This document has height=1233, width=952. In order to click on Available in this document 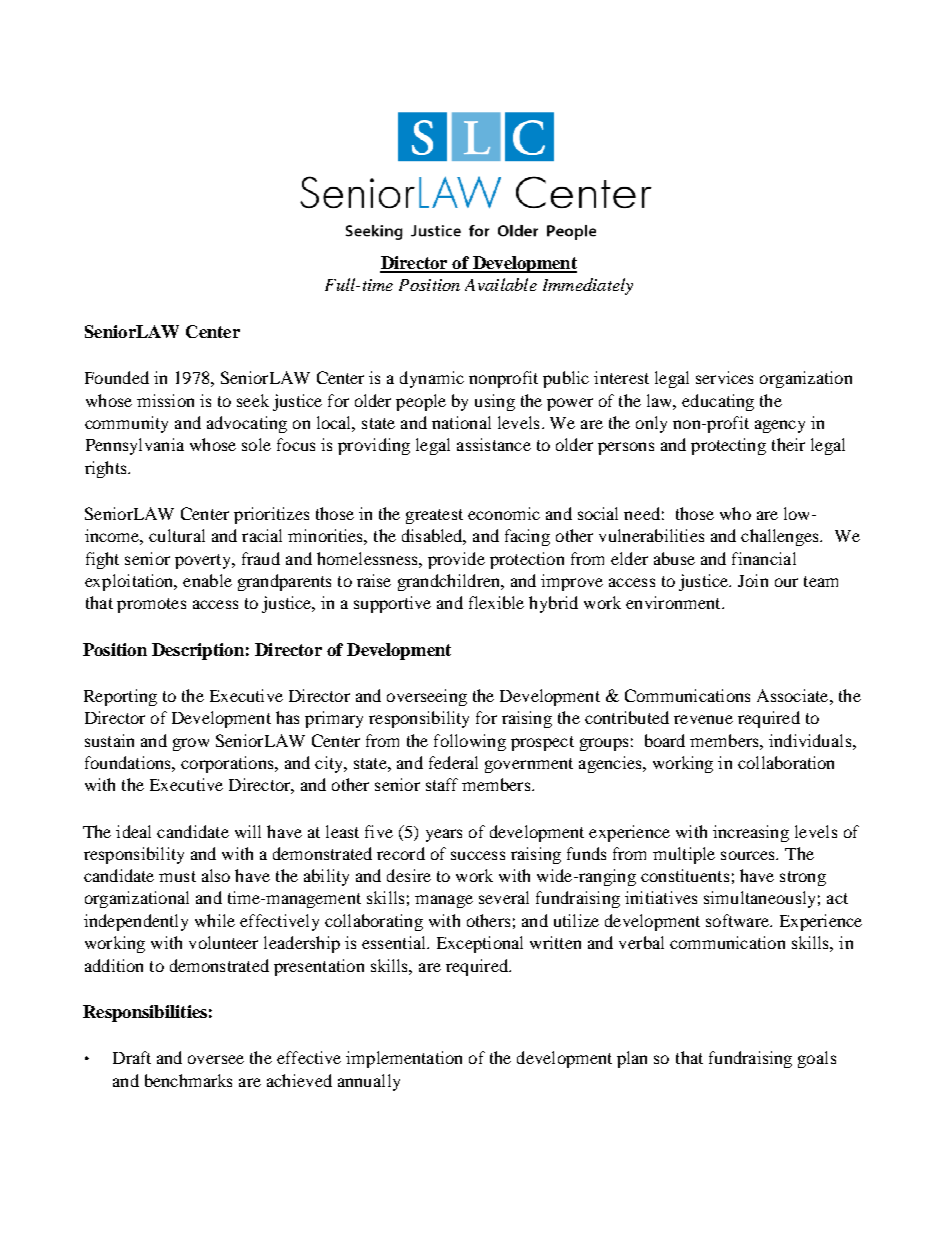, I will do `click(501, 284)`.
